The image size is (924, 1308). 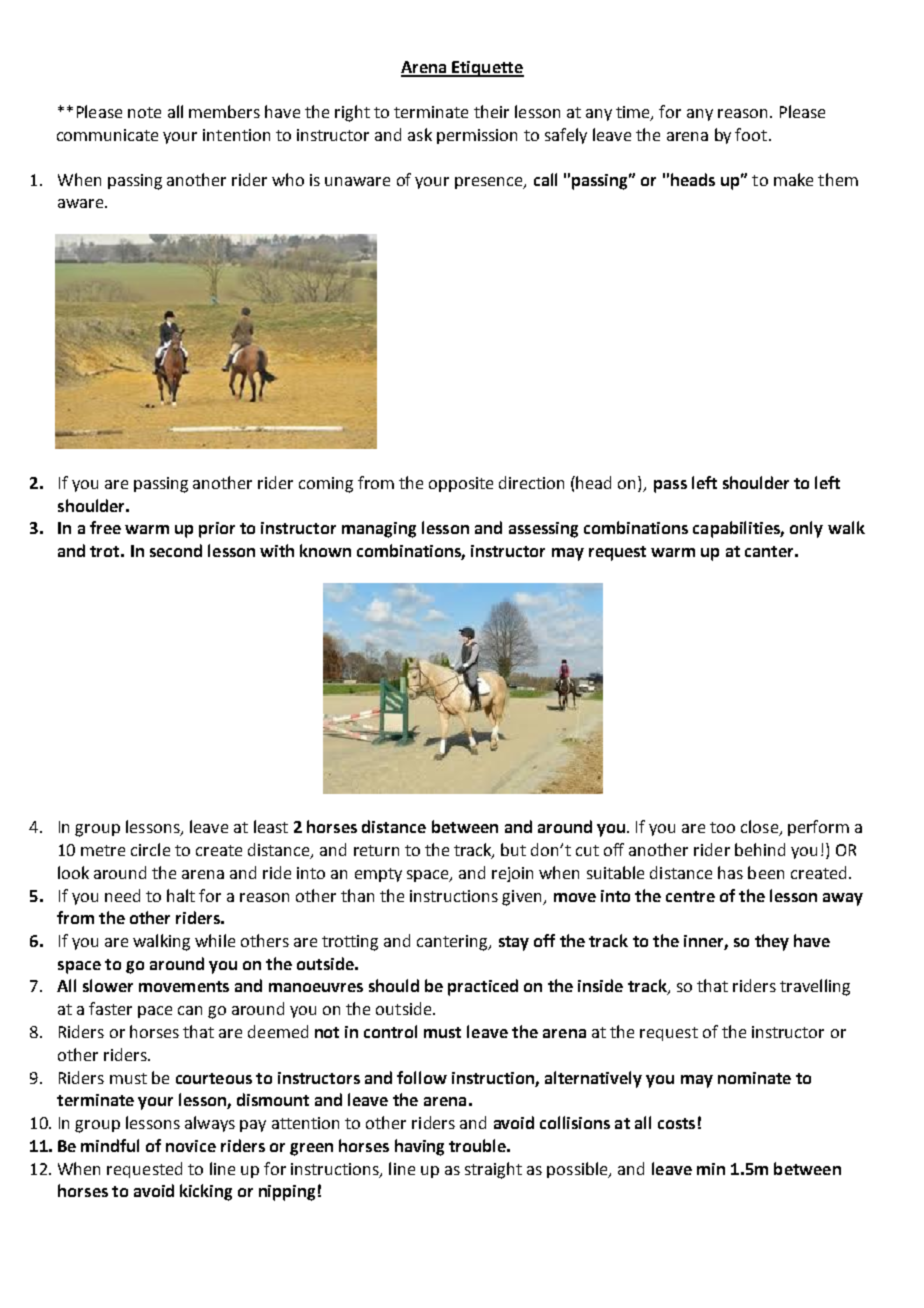 I want to click on novice, so click(x=191, y=1146).
